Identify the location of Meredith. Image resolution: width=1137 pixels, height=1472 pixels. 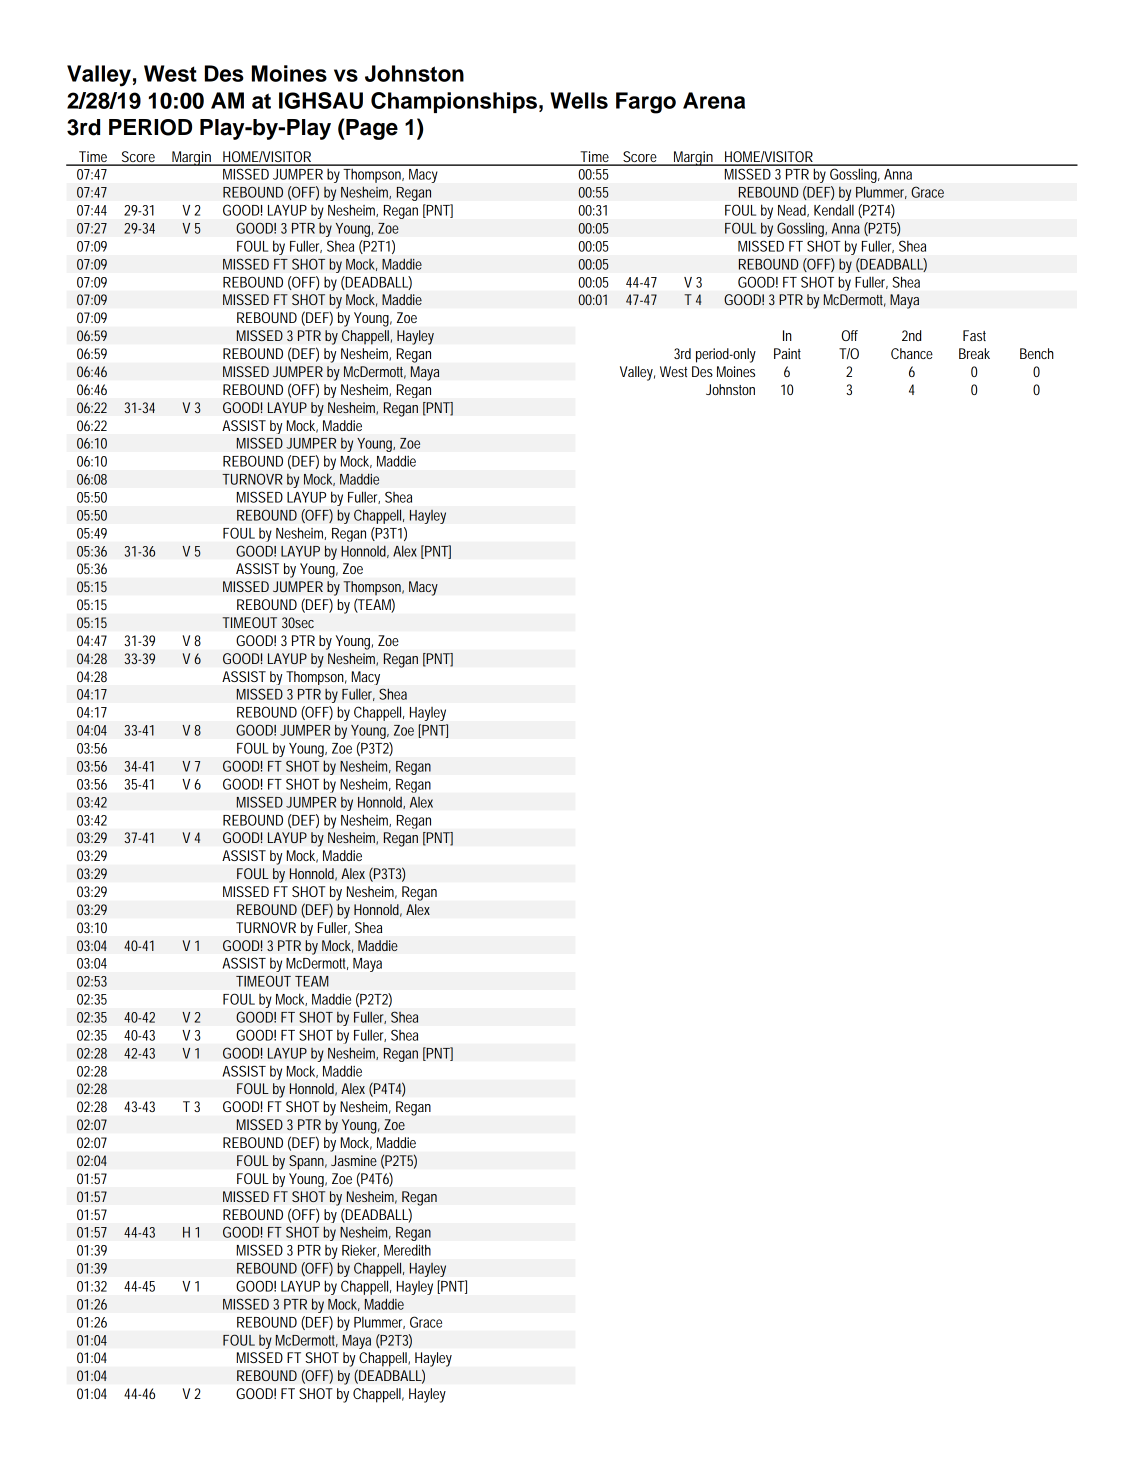
(407, 1250).
